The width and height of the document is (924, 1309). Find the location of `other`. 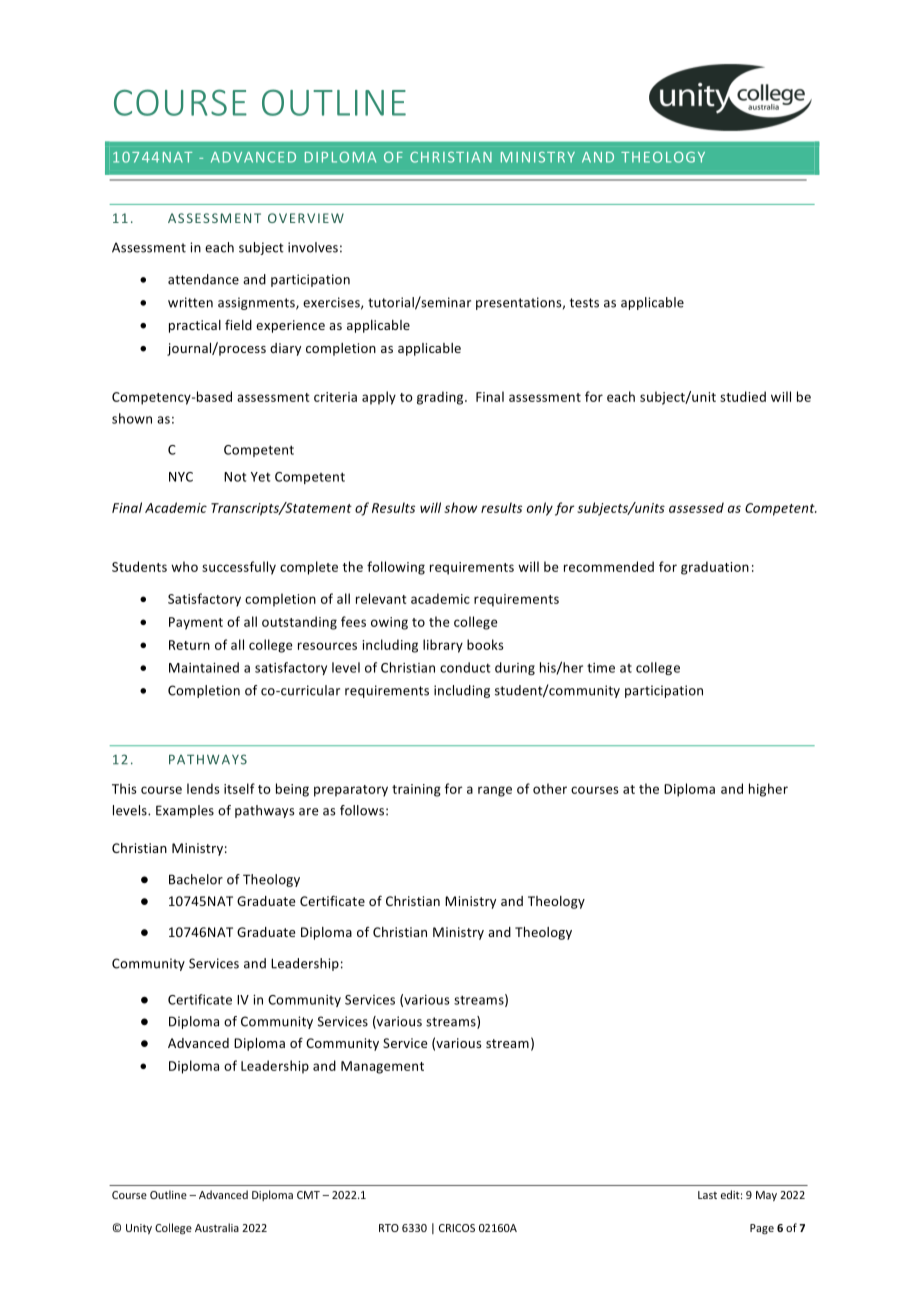

other is located at coordinates (550, 788).
